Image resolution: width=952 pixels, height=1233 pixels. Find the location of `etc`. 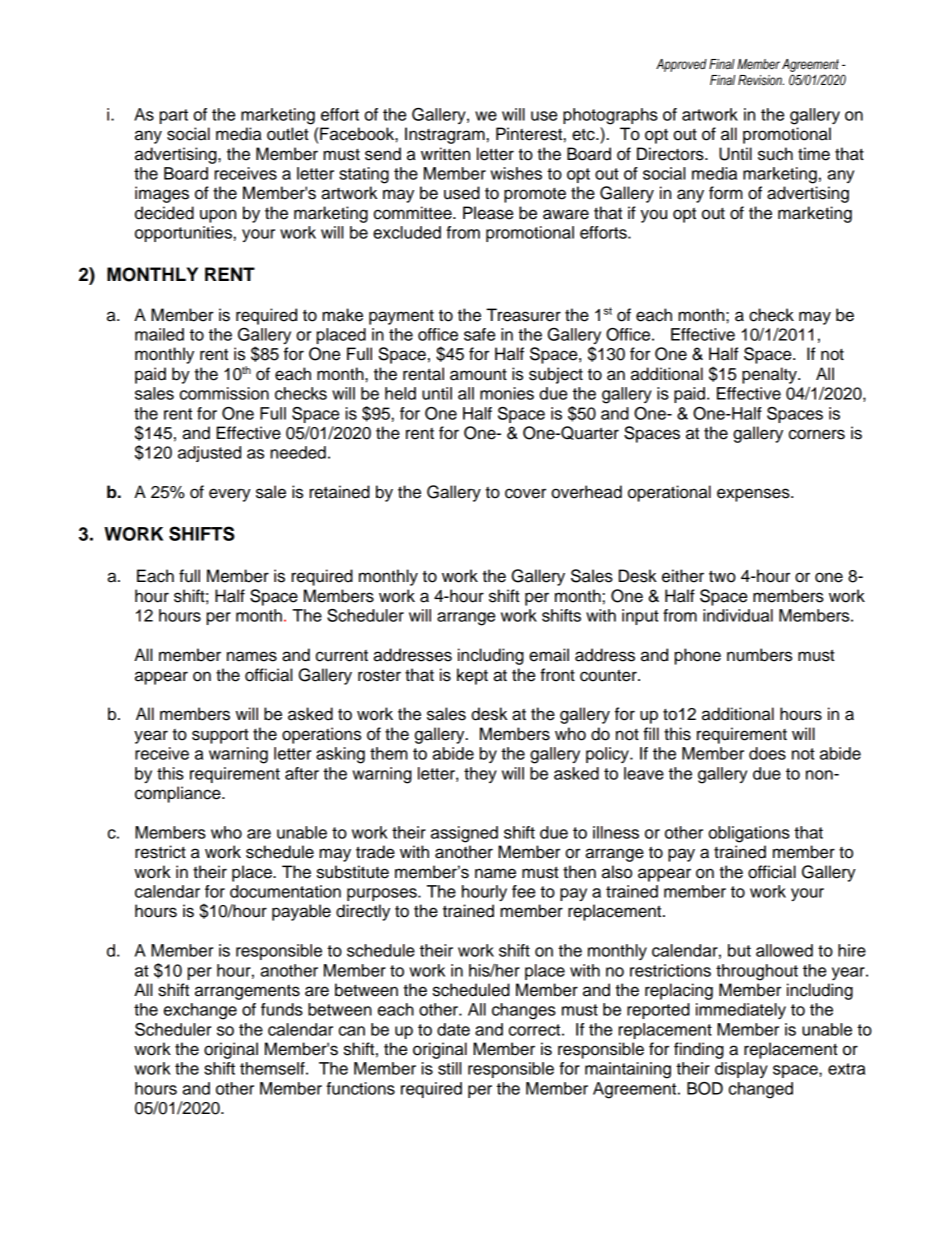

etc is located at coordinates (584, 135).
